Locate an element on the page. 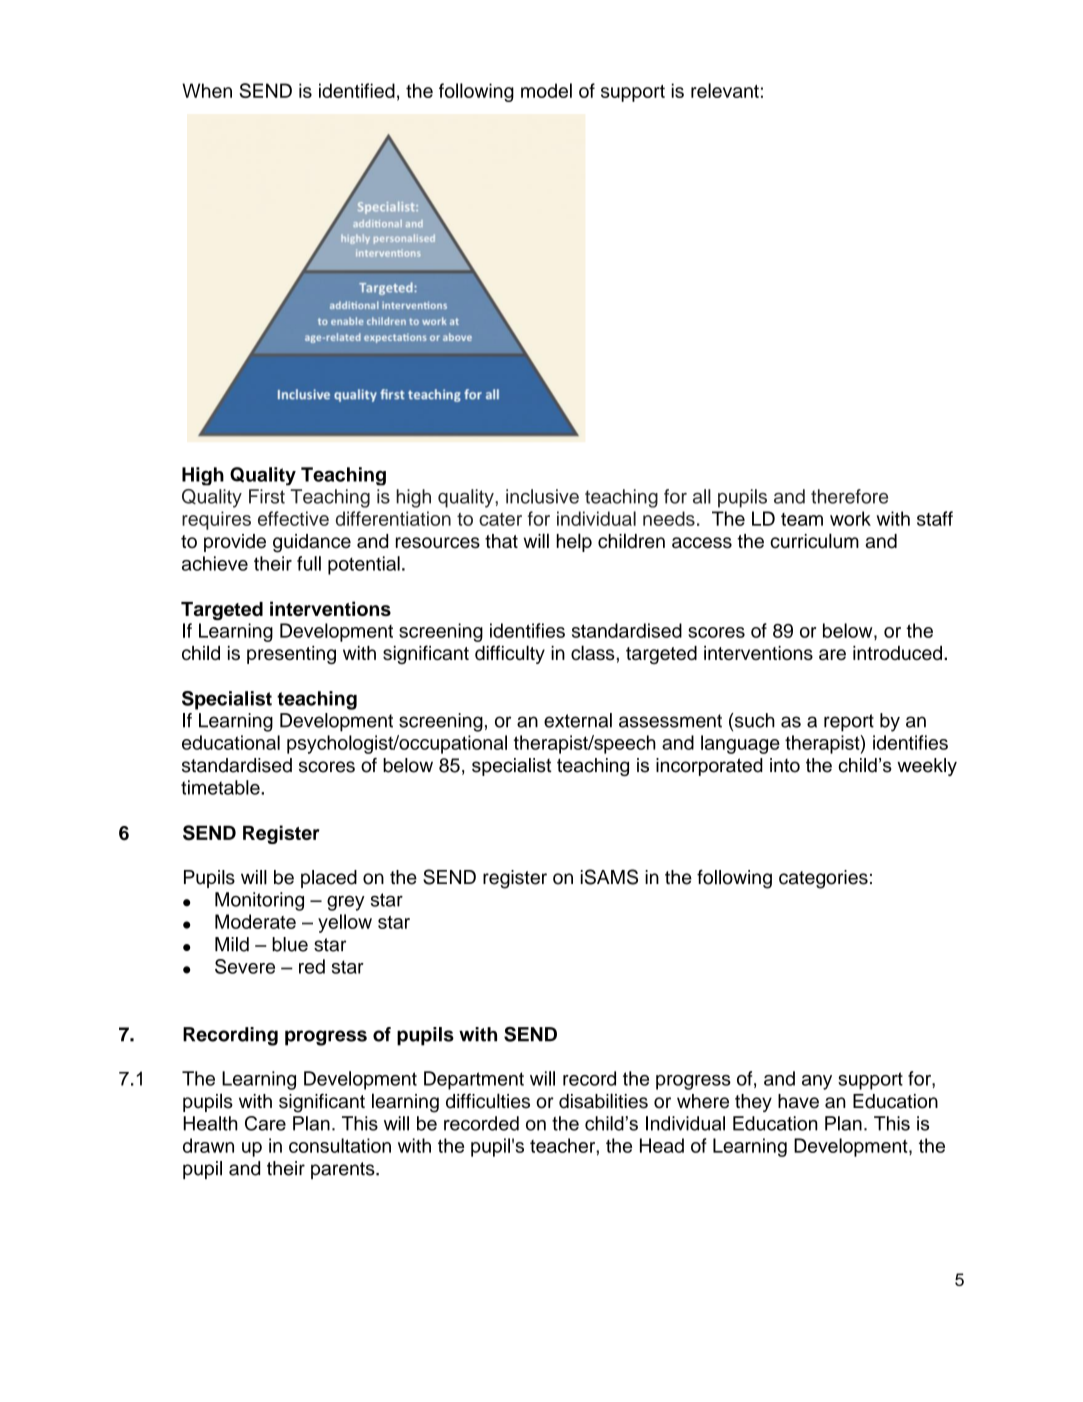 This page has width=1083, height=1402. identified is located at coordinates (357, 90).
